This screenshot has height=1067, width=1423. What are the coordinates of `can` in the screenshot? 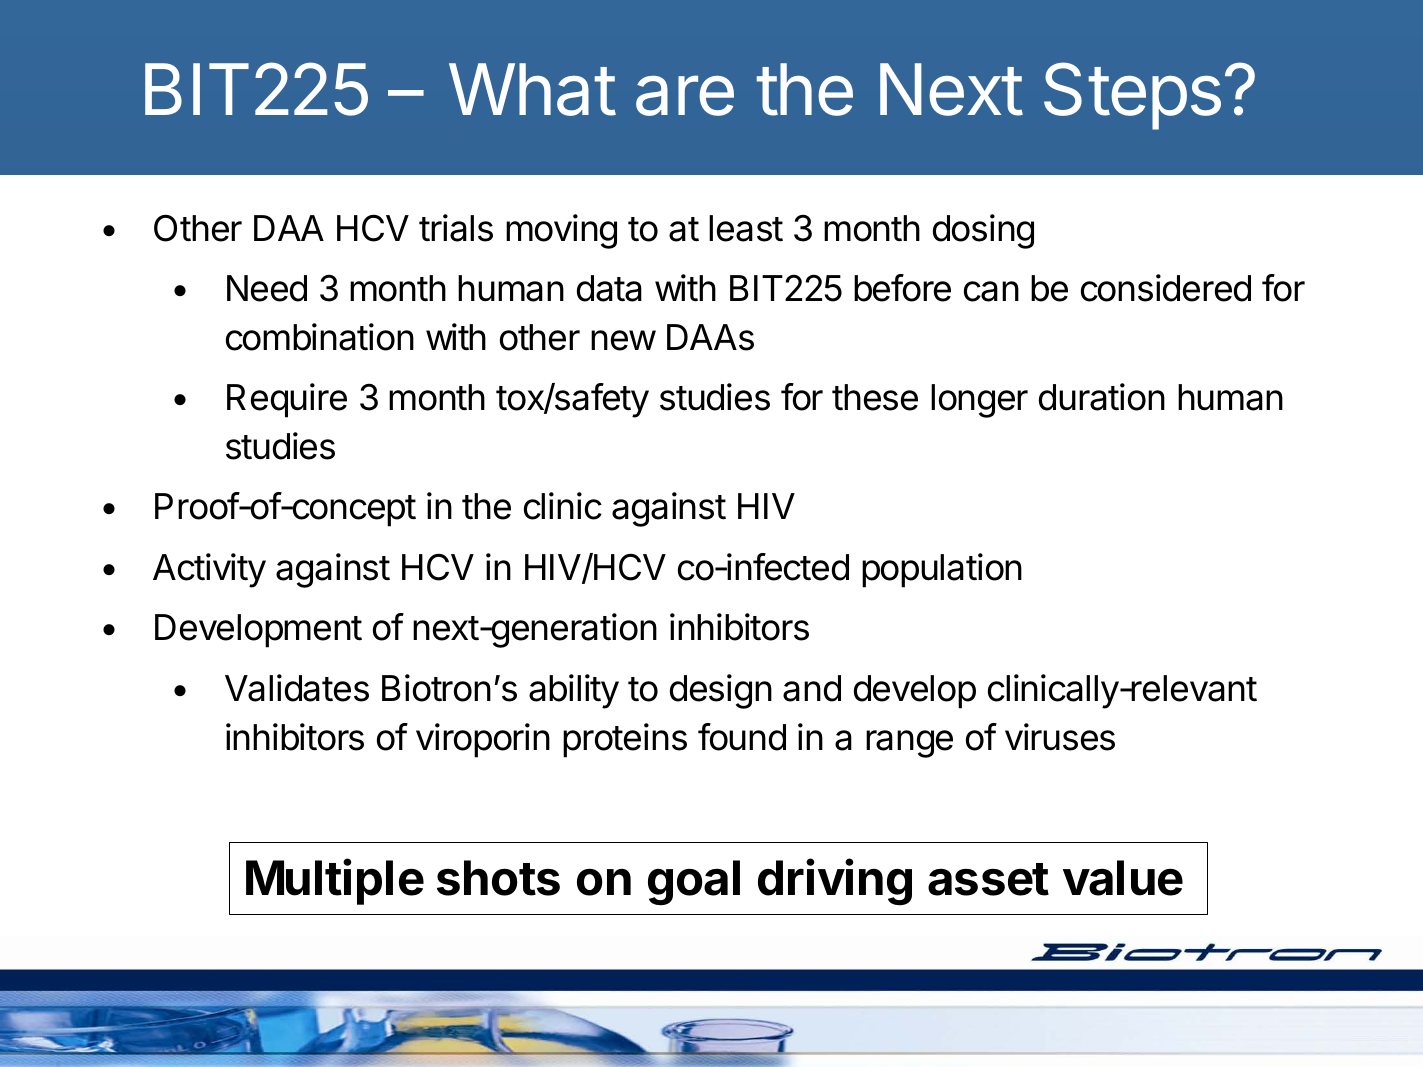 It's located at (991, 291).
